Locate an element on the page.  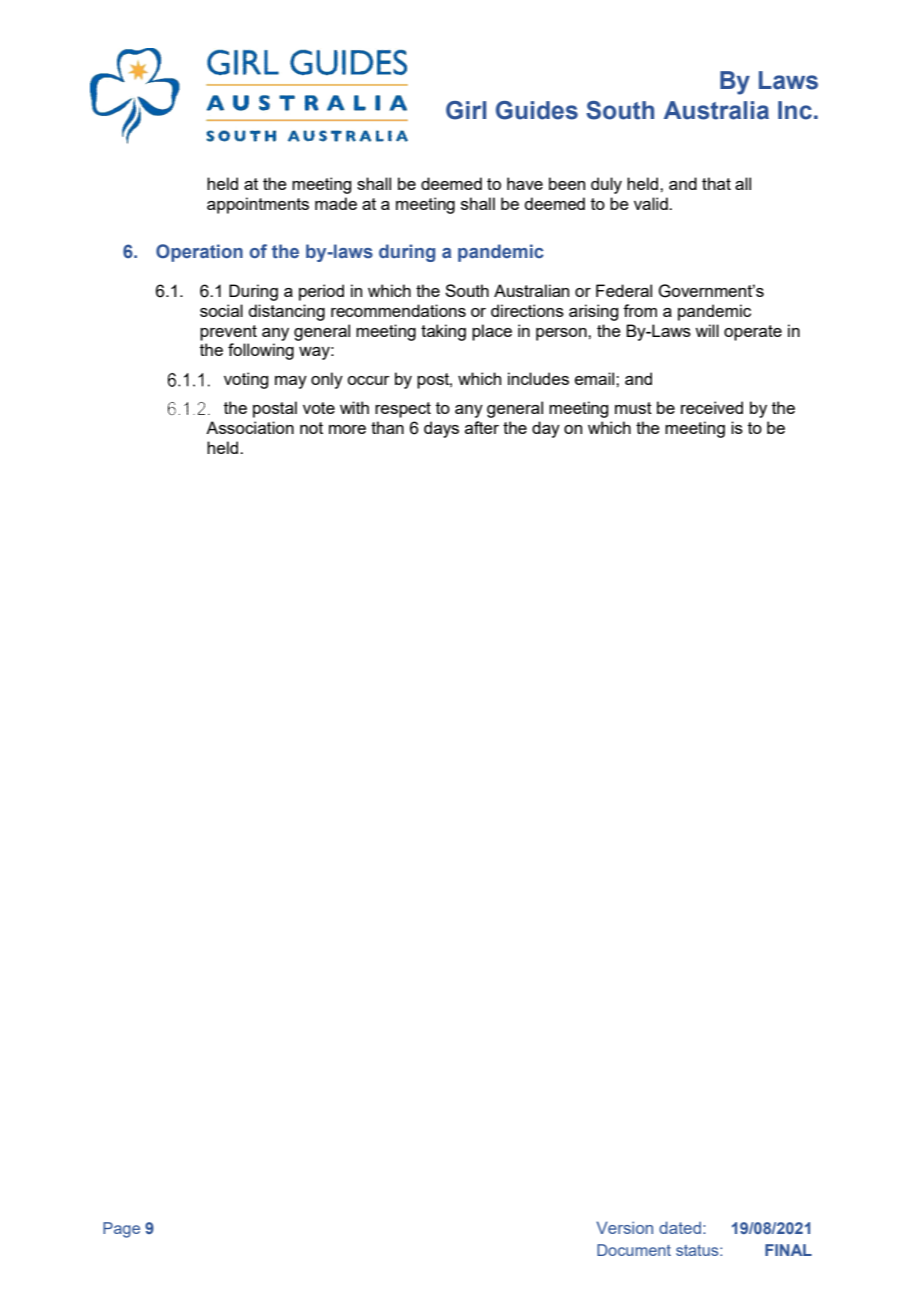
after is located at coordinates (482, 427).
